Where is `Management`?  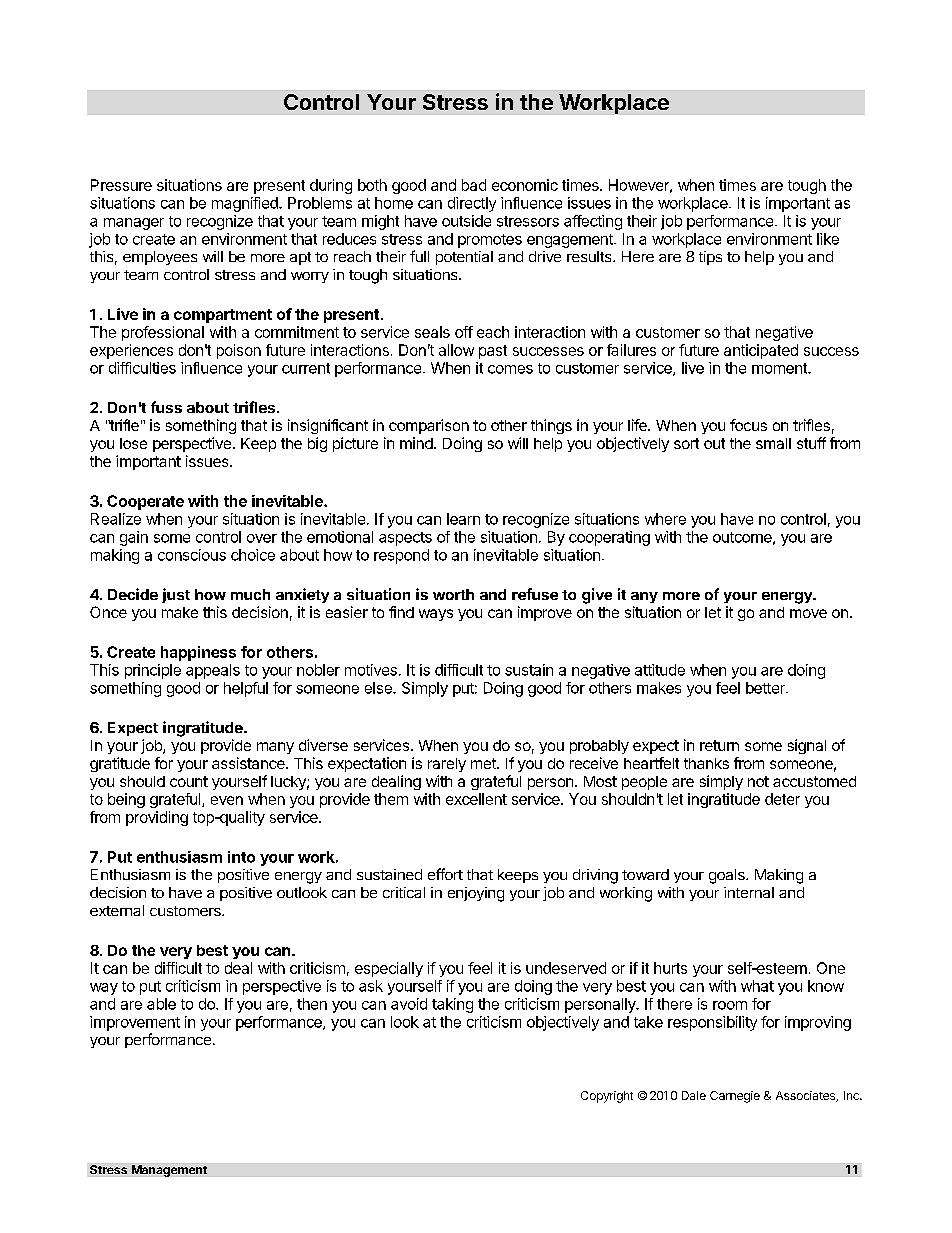
Management is located at coordinates (169, 1171).
